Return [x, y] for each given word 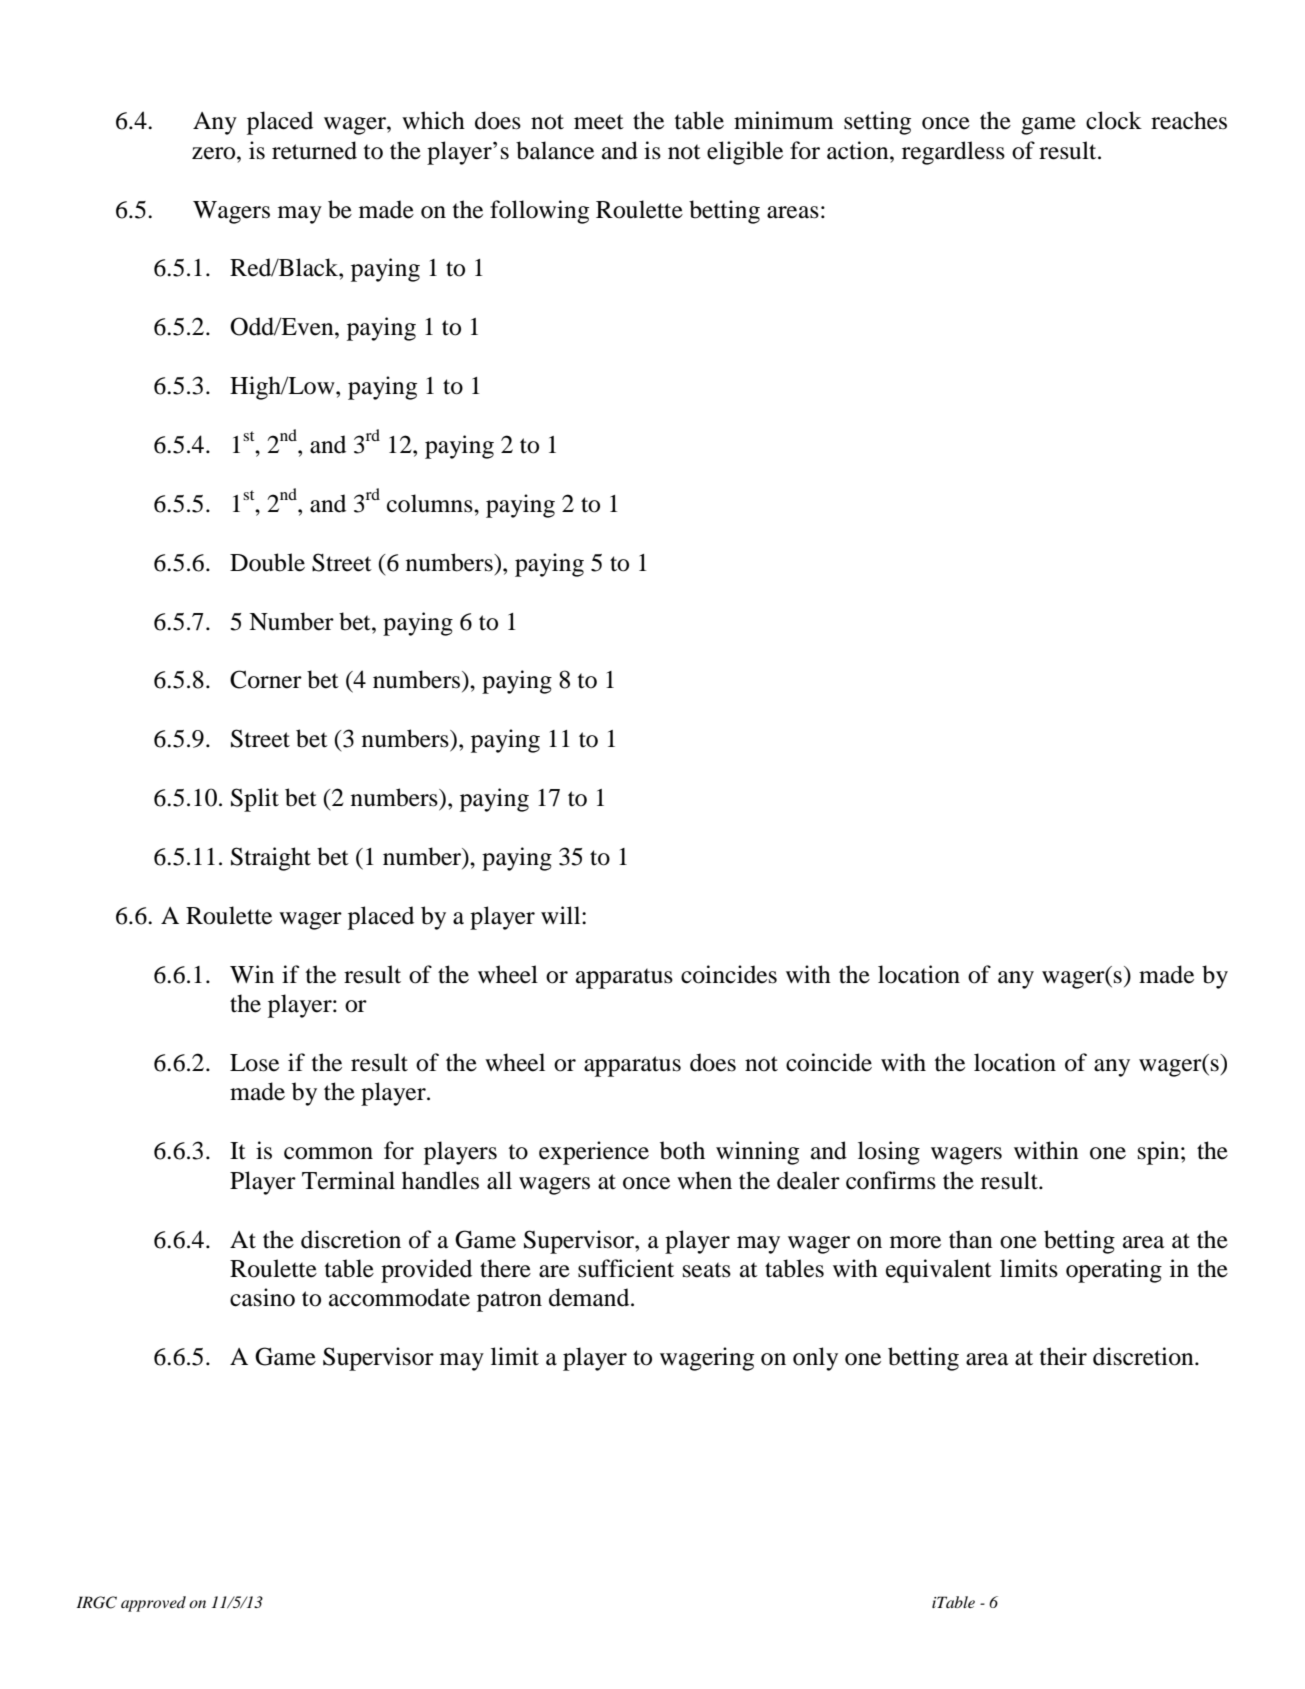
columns [431, 503]
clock [1114, 120]
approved [153, 1604]
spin [1160, 1153]
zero [215, 153]
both [682, 1150]
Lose [254, 1063]
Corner [266, 679]
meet [599, 122]
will [562, 915]
